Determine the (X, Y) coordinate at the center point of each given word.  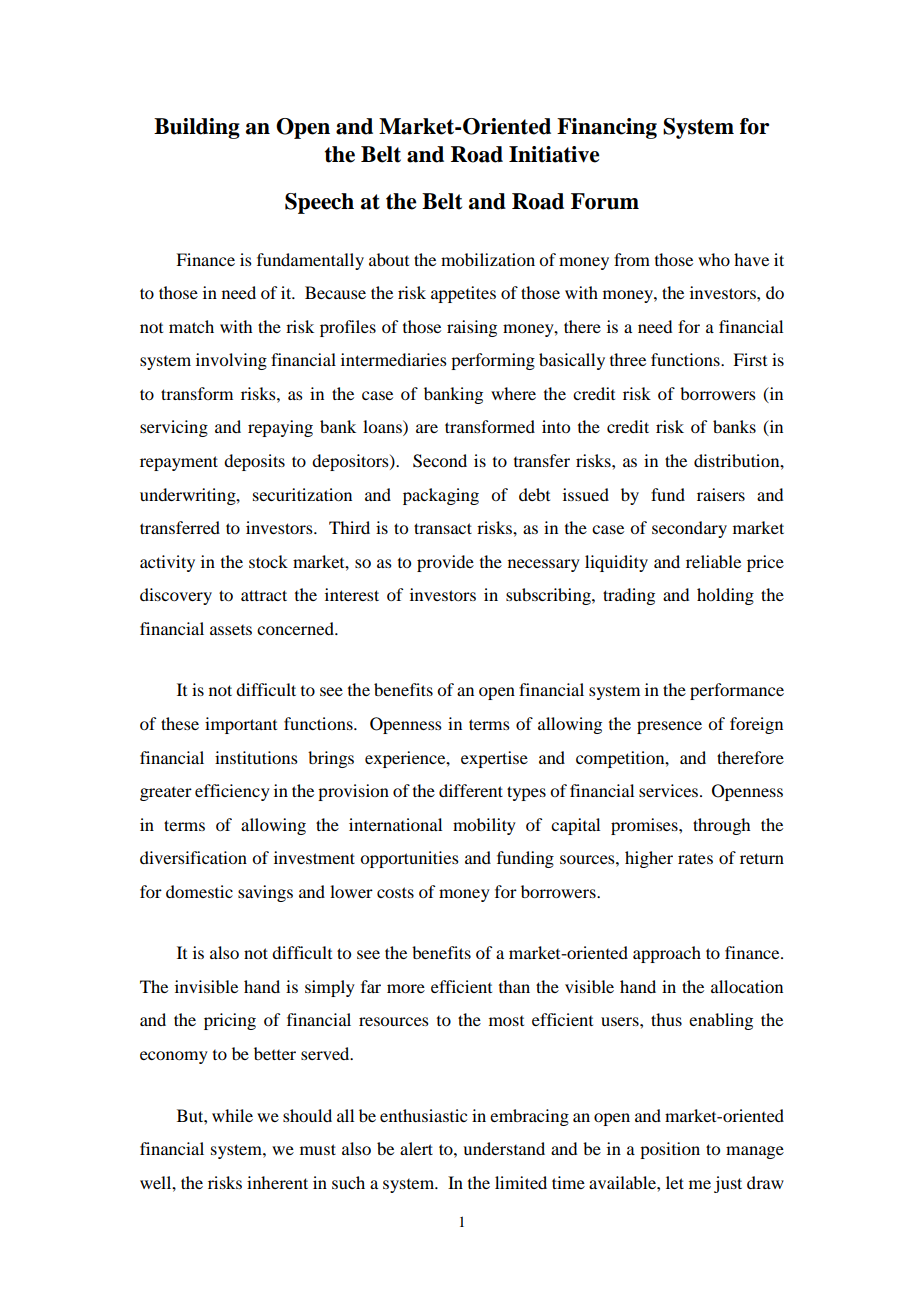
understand (504, 1148)
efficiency (232, 792)
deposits (254, 462)
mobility (484, 826)
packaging (441, 496)
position (670, 1150)
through (721, 826)
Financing (607, 128)
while (232, 1115)
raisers (721, 494)
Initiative (554, 154)
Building (197, 128)
